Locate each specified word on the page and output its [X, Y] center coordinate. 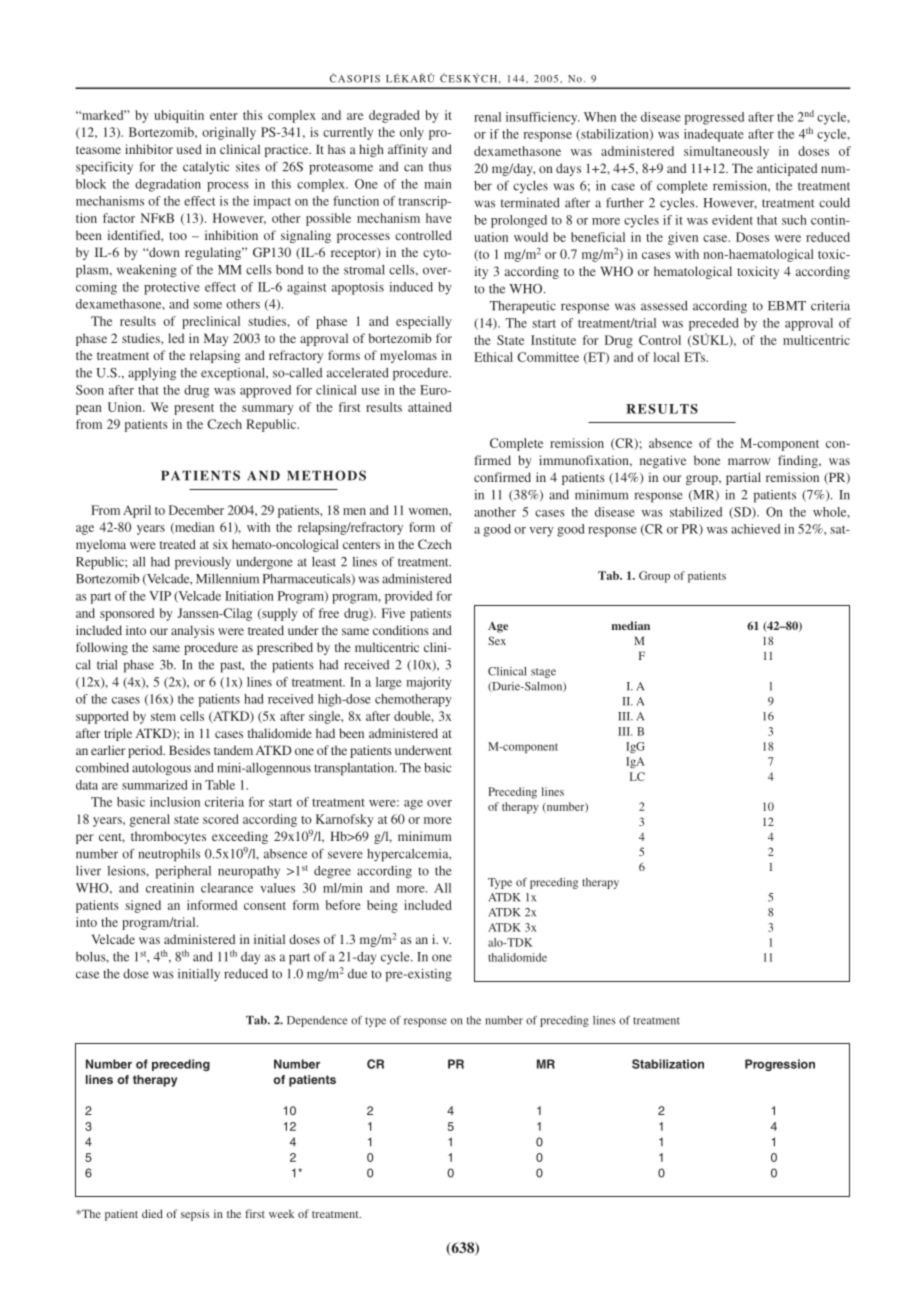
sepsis [195, 1215]
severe [345, 855]
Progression [780, 1065]
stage [543, 673]
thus [440, 167]
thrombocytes [168, 837]
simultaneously [726, 152]
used [189, 149]
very [541, 532]
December [196, 510]
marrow [749, 461]
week [282, 1213]
